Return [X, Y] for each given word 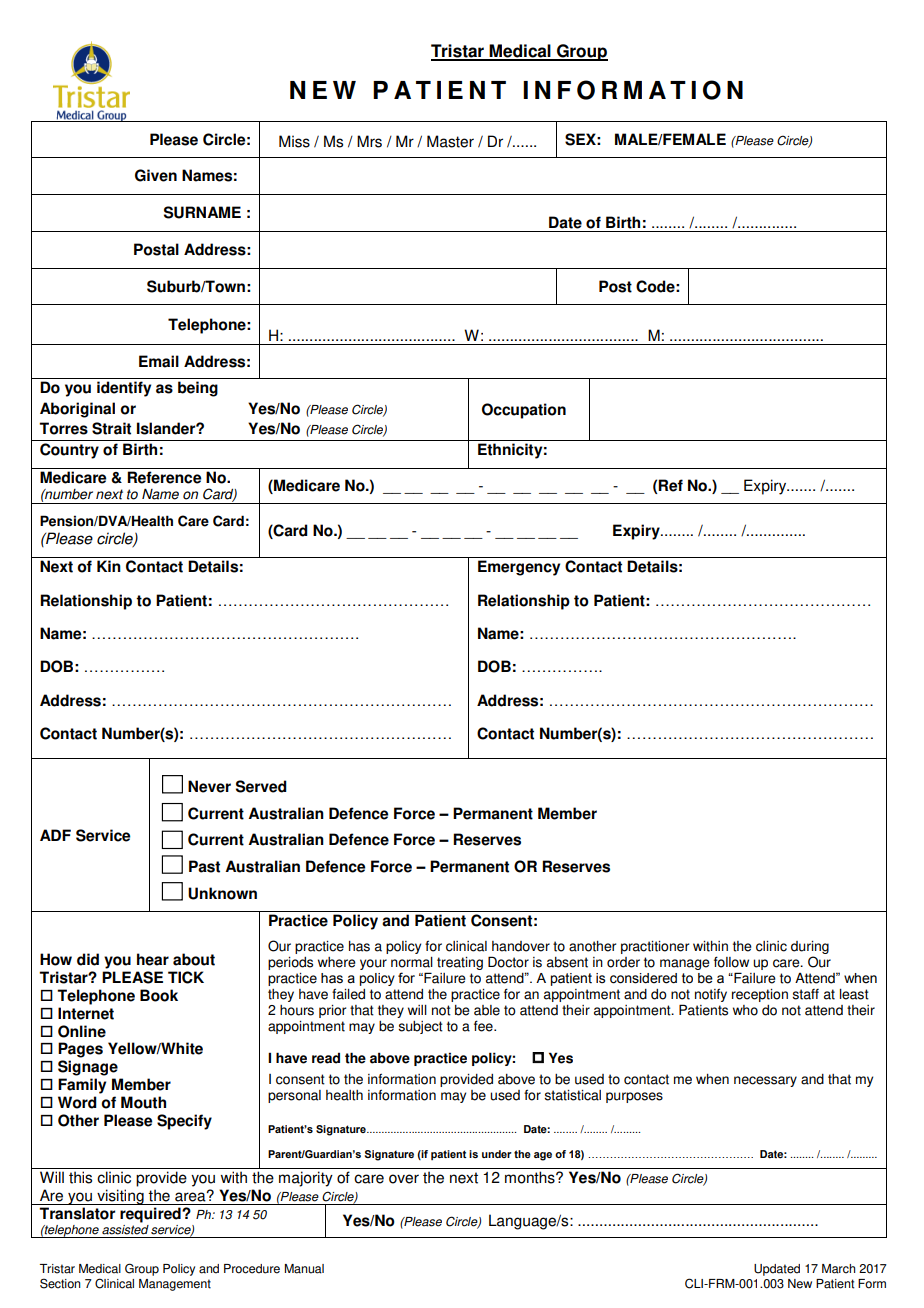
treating [460, 963]
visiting [120, 1197]
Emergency [519, 568]
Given [156, 175]
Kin [109, 566]
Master [450, 141]
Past [204, 866]
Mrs [369, 141]
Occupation [524, 411]
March [838, 1269]
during [810, 947]
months [531, 1177]
